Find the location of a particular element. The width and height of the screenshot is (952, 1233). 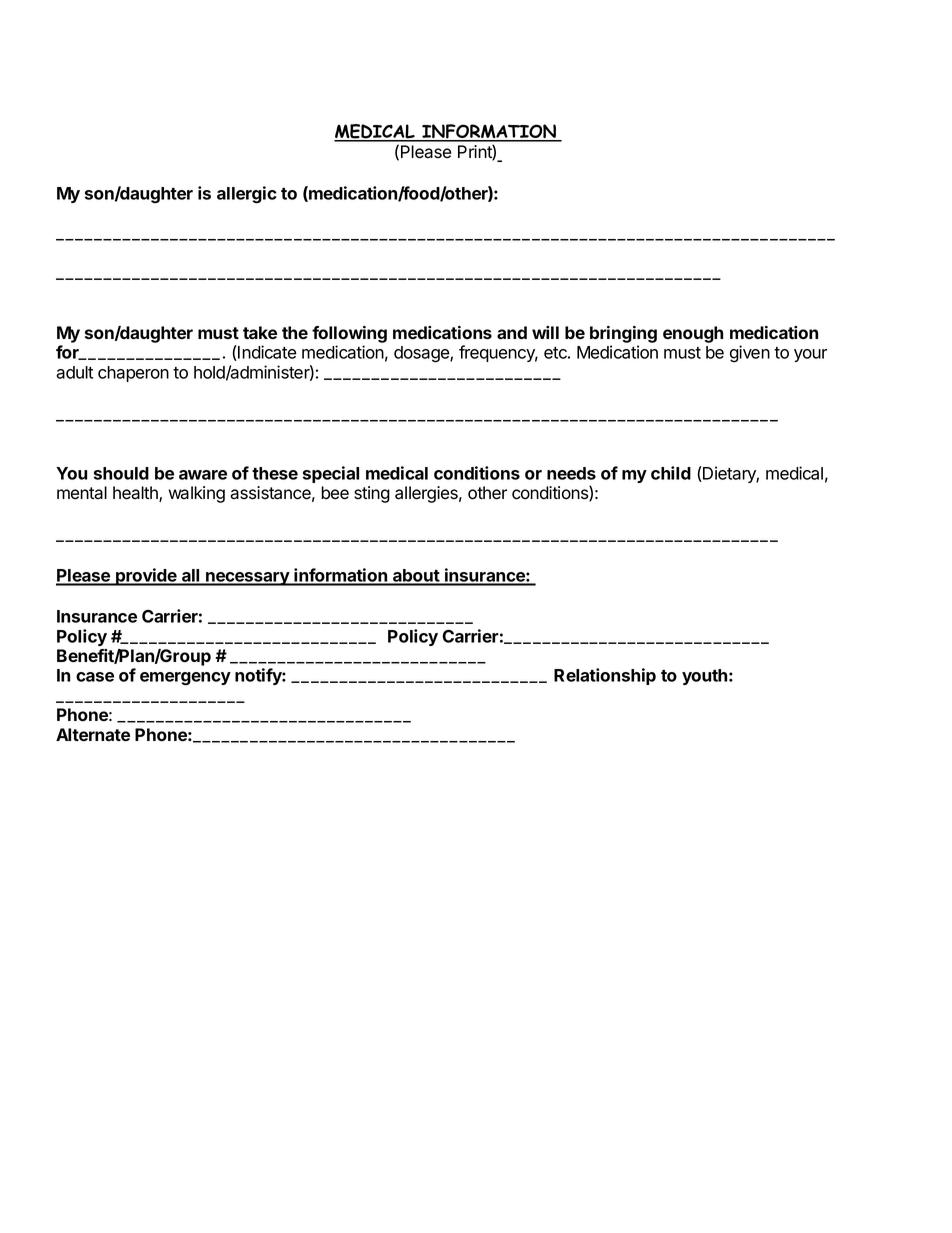

Relationship is located at coordinates (605, 676).
